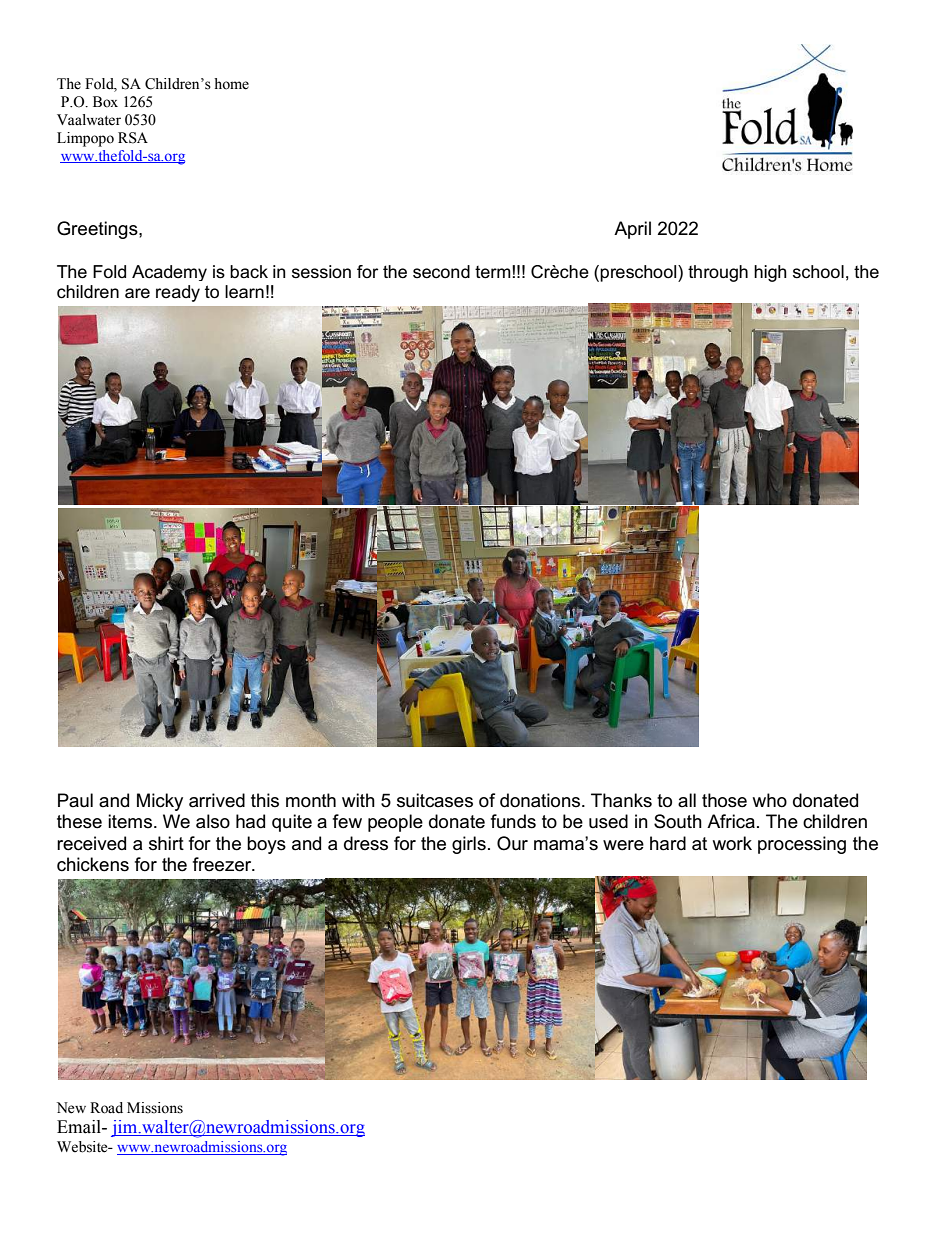 Image resolution: width=952 pixels, height=1233 pixels. I want to click on April, so click(632, 230).
